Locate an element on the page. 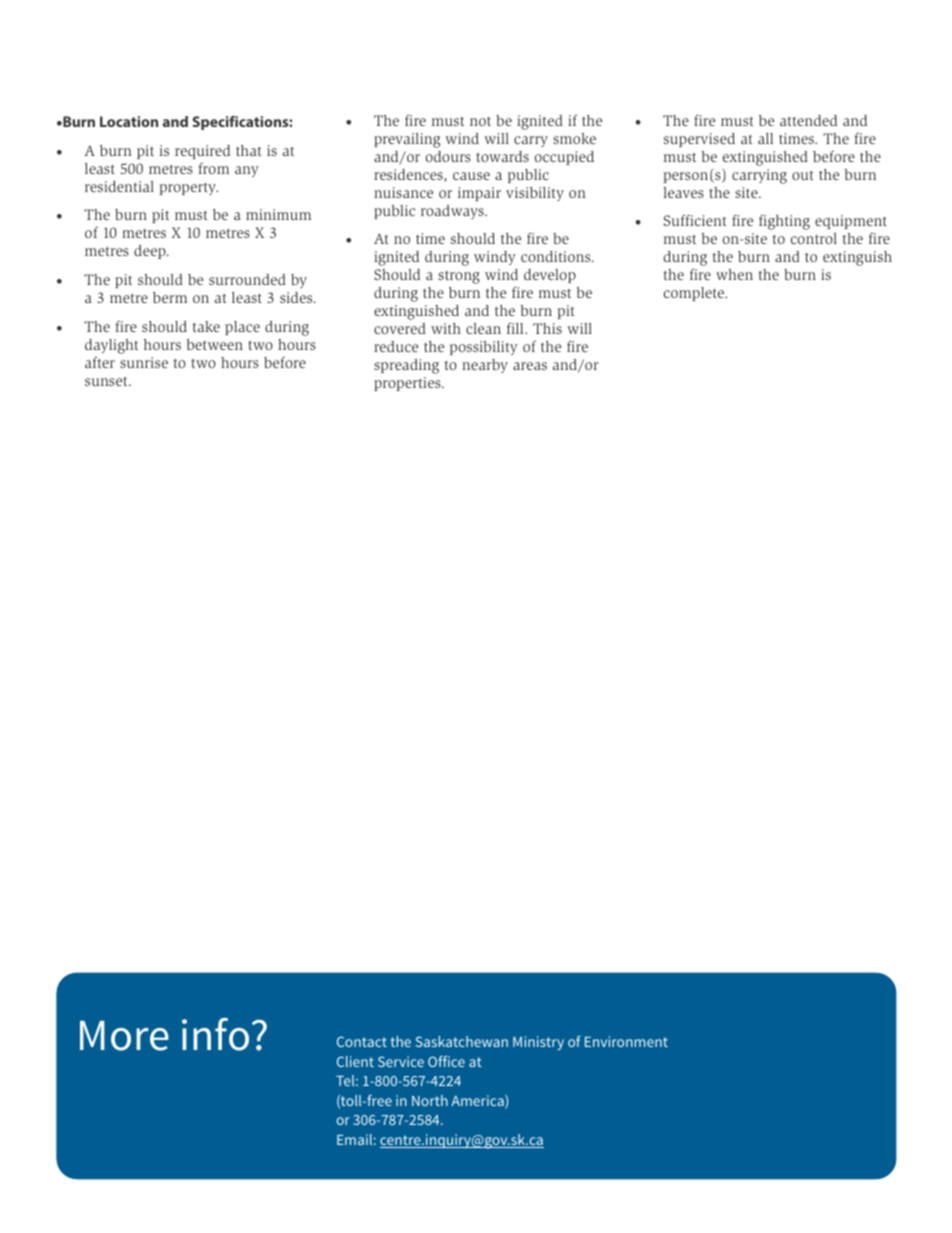  properties is located at coordinates (408, 384).
